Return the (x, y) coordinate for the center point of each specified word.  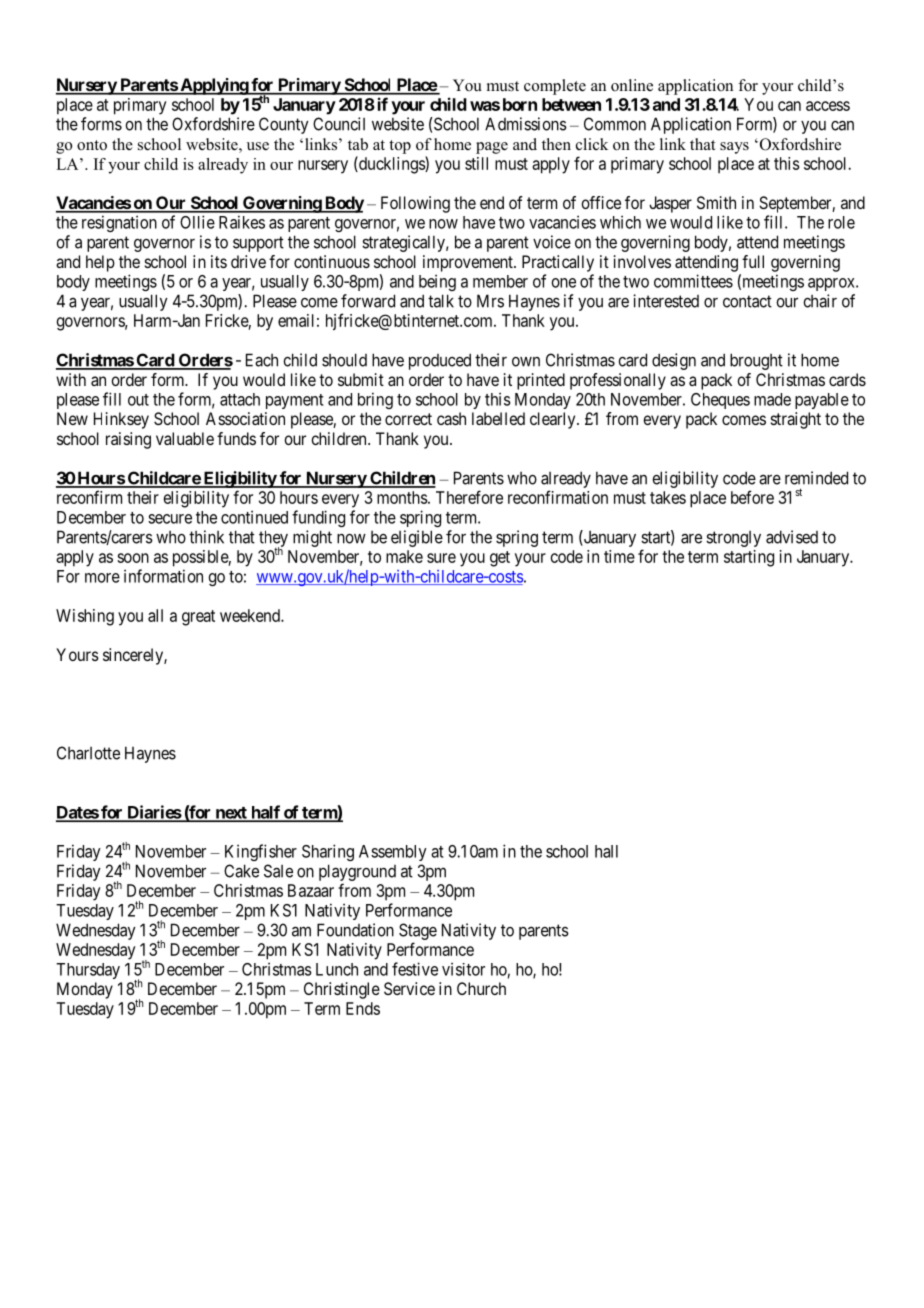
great (198, 618)
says (734, 148)
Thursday (88, 971)
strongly (733, 539)
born (520, 104)
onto (92, 145)
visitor (463, 969)
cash (451, 418)
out (138, 400)
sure (441, 558)
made (772, 399)
